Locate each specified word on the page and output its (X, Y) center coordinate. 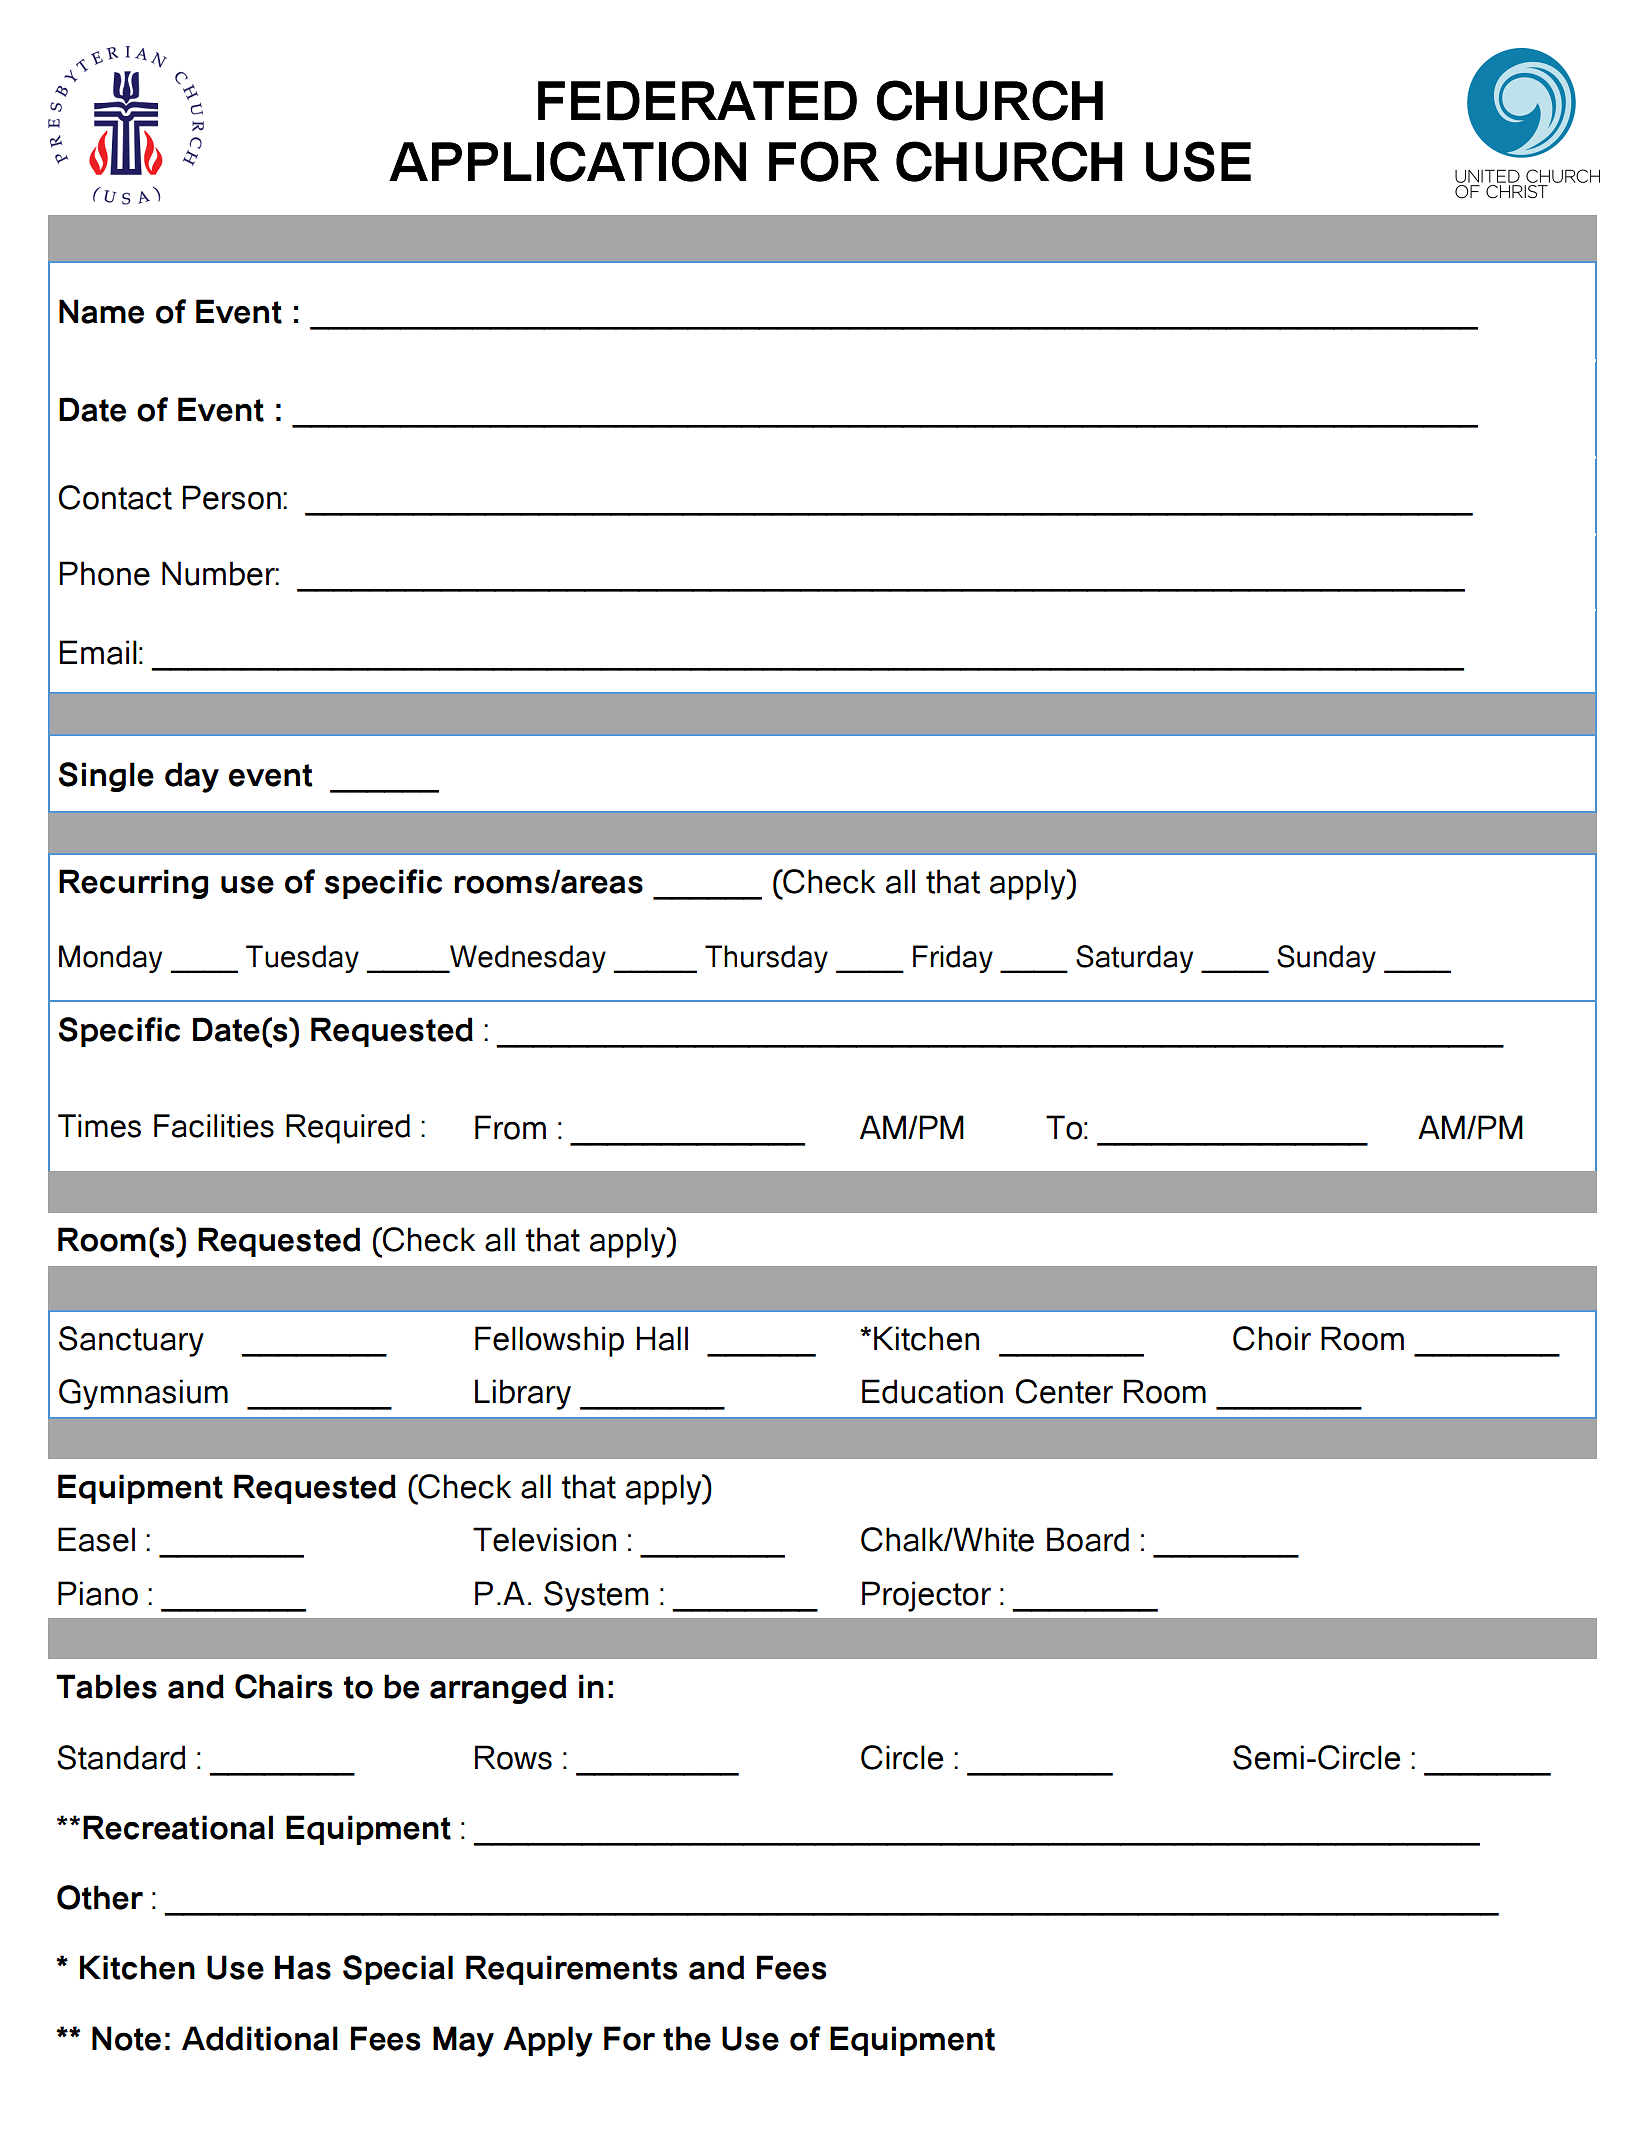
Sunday (1326, 959)
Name (101, 311)
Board (1088, 1539)
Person (232, 497)
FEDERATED (697, 101)
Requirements (571, 1970)
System (596, 1596)
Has (303, 1967)
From (510, 1127)
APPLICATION (567, 161)
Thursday (766, 959)
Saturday (1134, 959)
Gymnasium (143, 1394)
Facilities (214, 1126)
